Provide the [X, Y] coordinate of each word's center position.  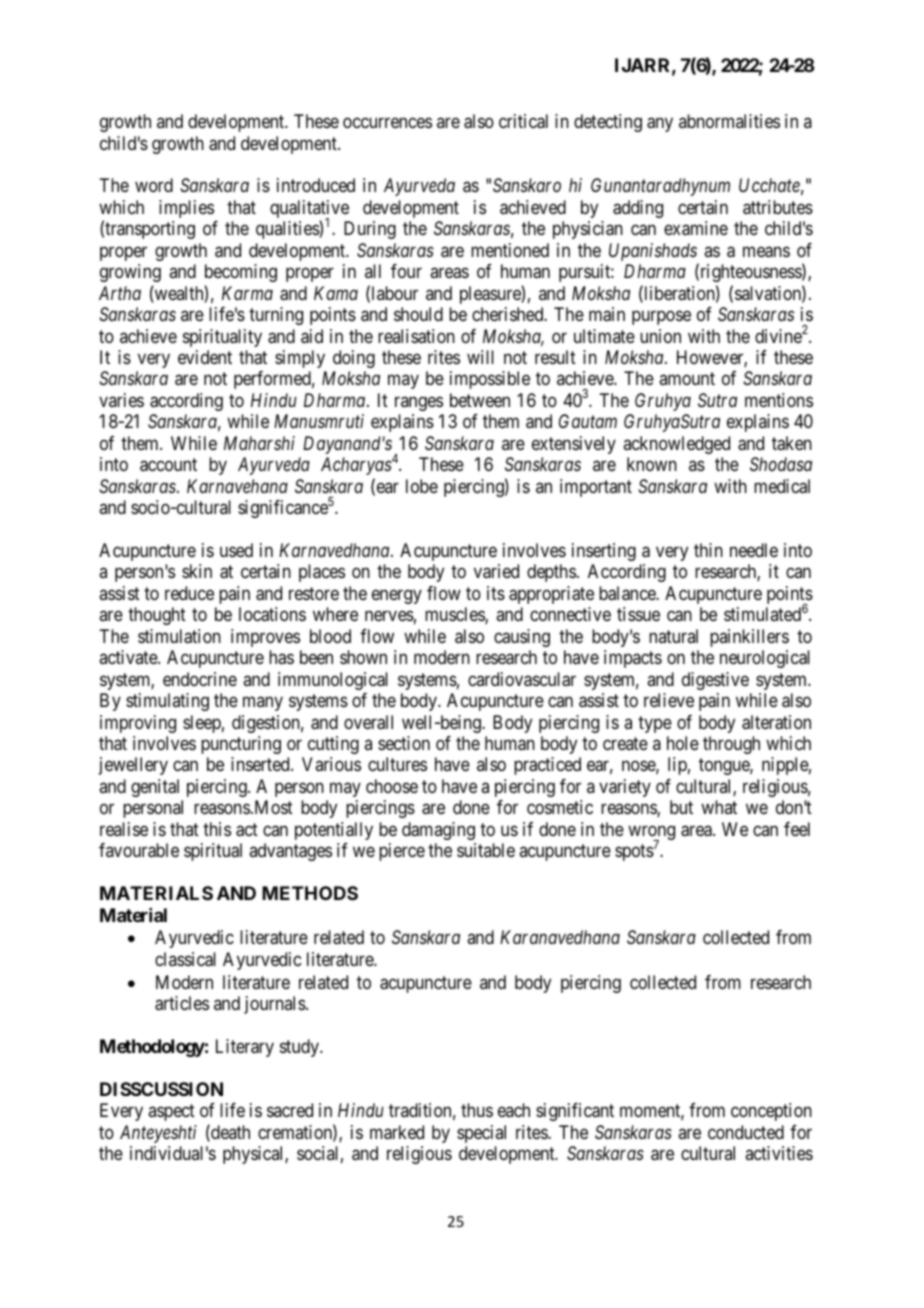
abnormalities [729, 121]
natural [673, 636]
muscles [455, 615]
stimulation [179, 636]
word [154, 185]
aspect [171, 1112]
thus [477, 1110]
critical [523, 121]
